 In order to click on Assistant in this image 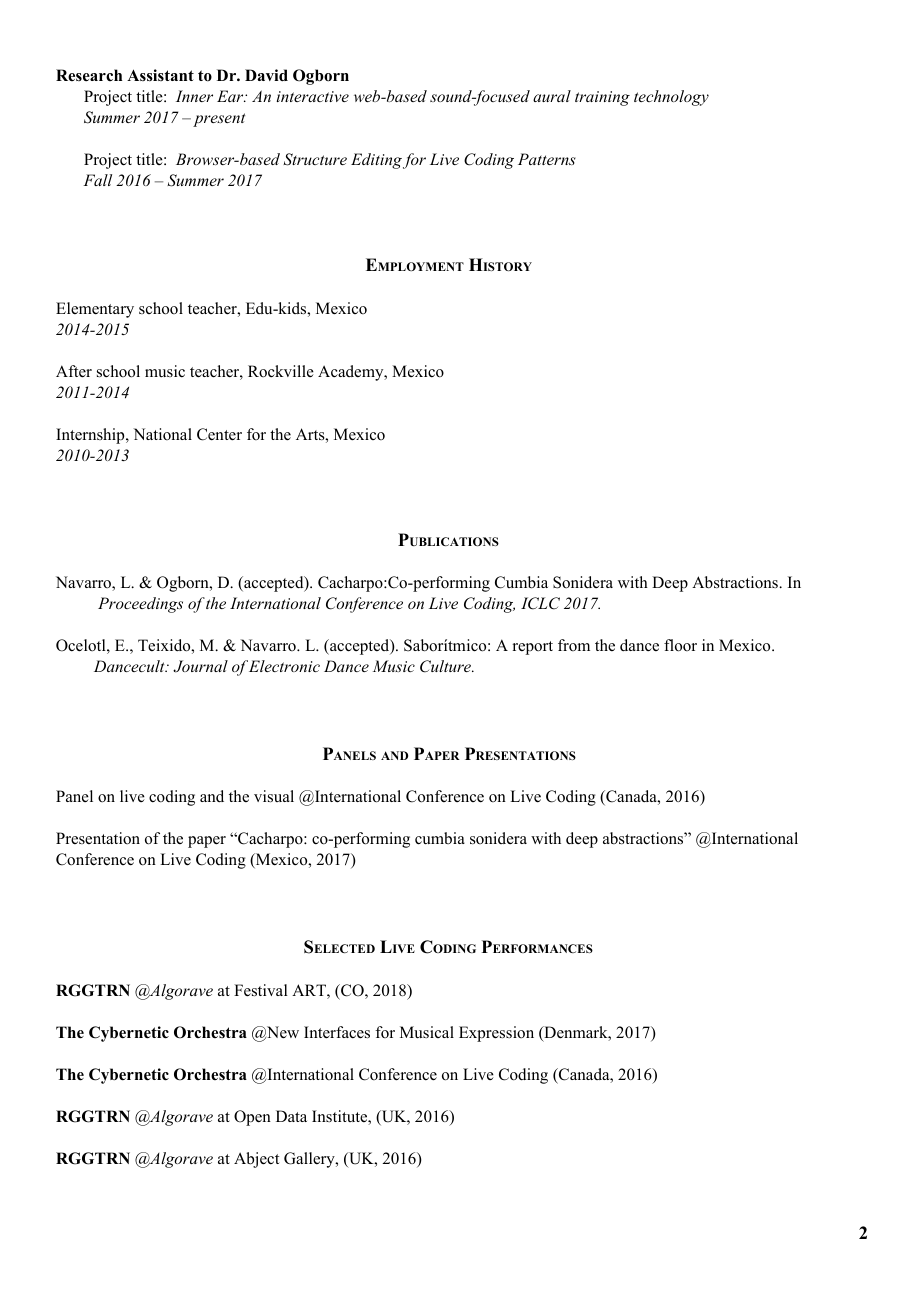, I will do `click(160, 75)`.
